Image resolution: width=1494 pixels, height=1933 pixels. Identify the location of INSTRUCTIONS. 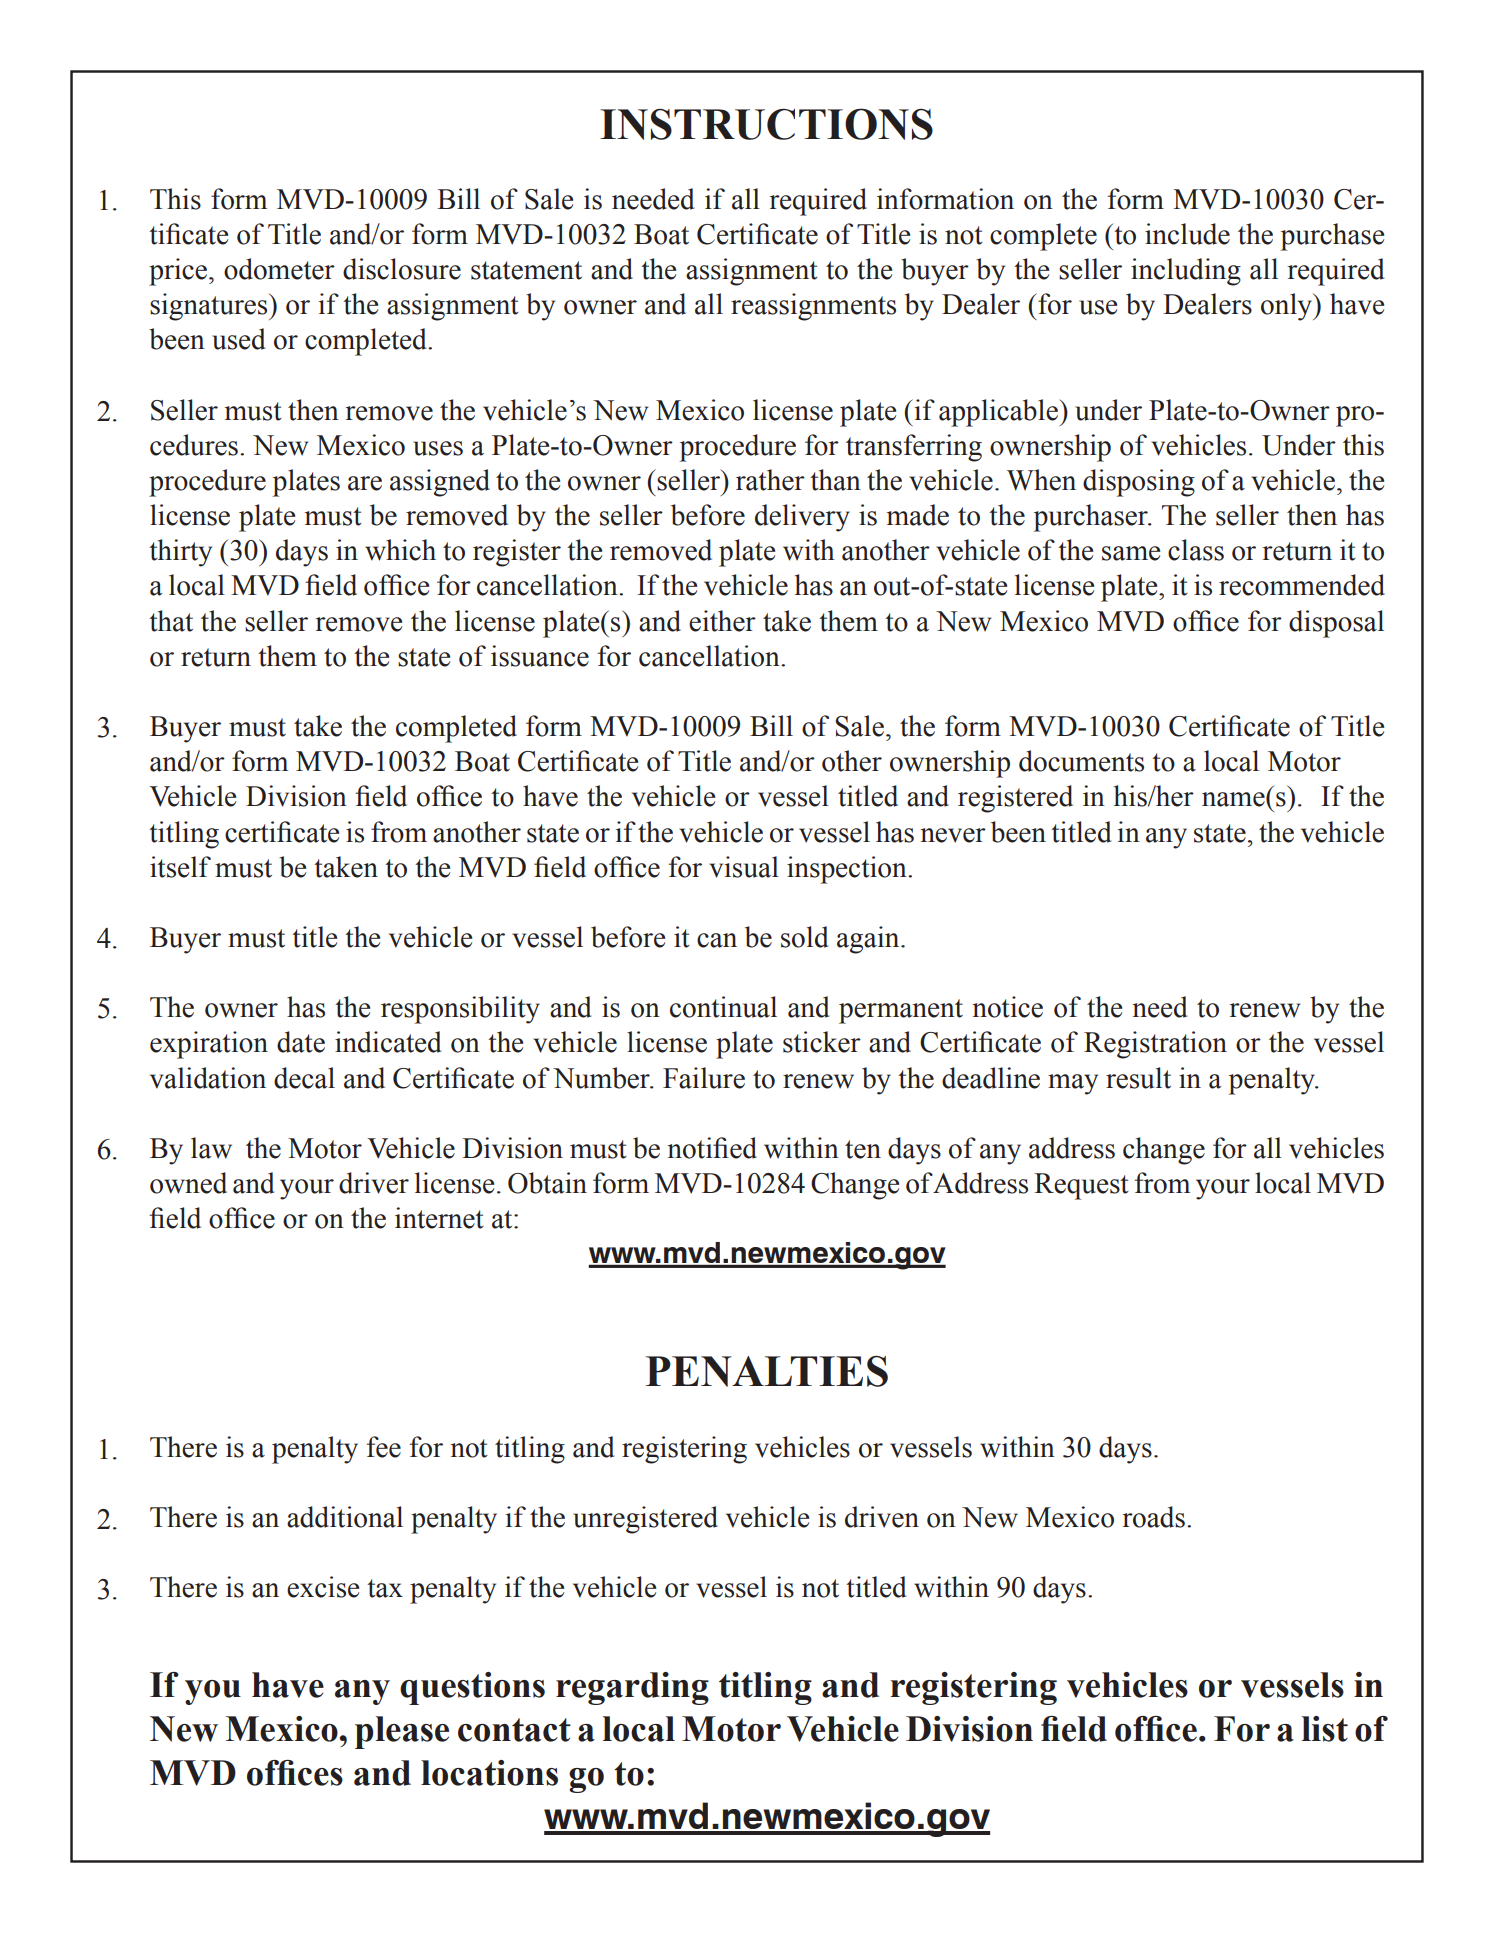
(766, 124).
